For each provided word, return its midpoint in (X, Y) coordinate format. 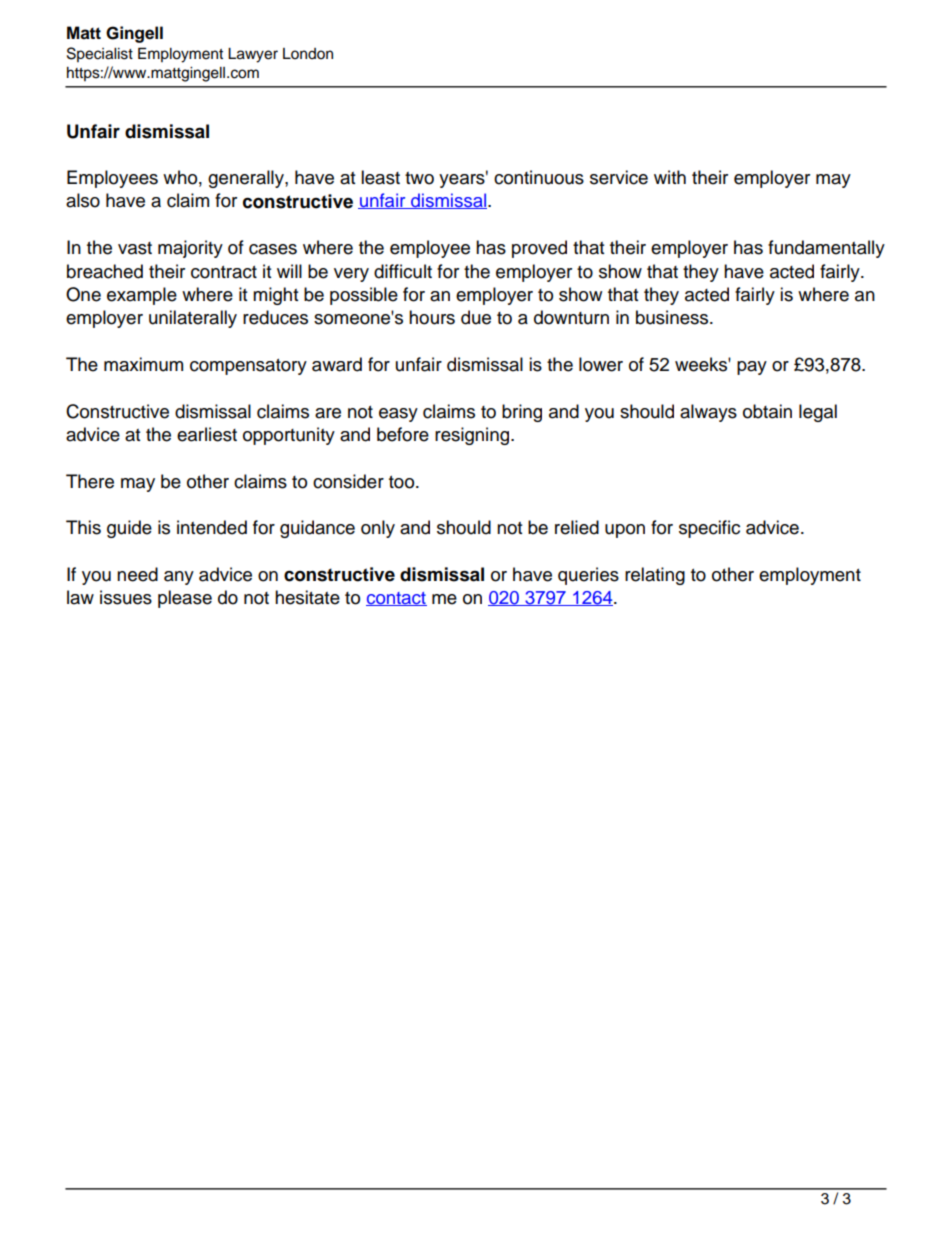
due (476, 317)
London (308, 54)
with (670, 177)
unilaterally (193, 319)
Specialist (100, 54)
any (179, 578)
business (673, 317)
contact (396, 599)
